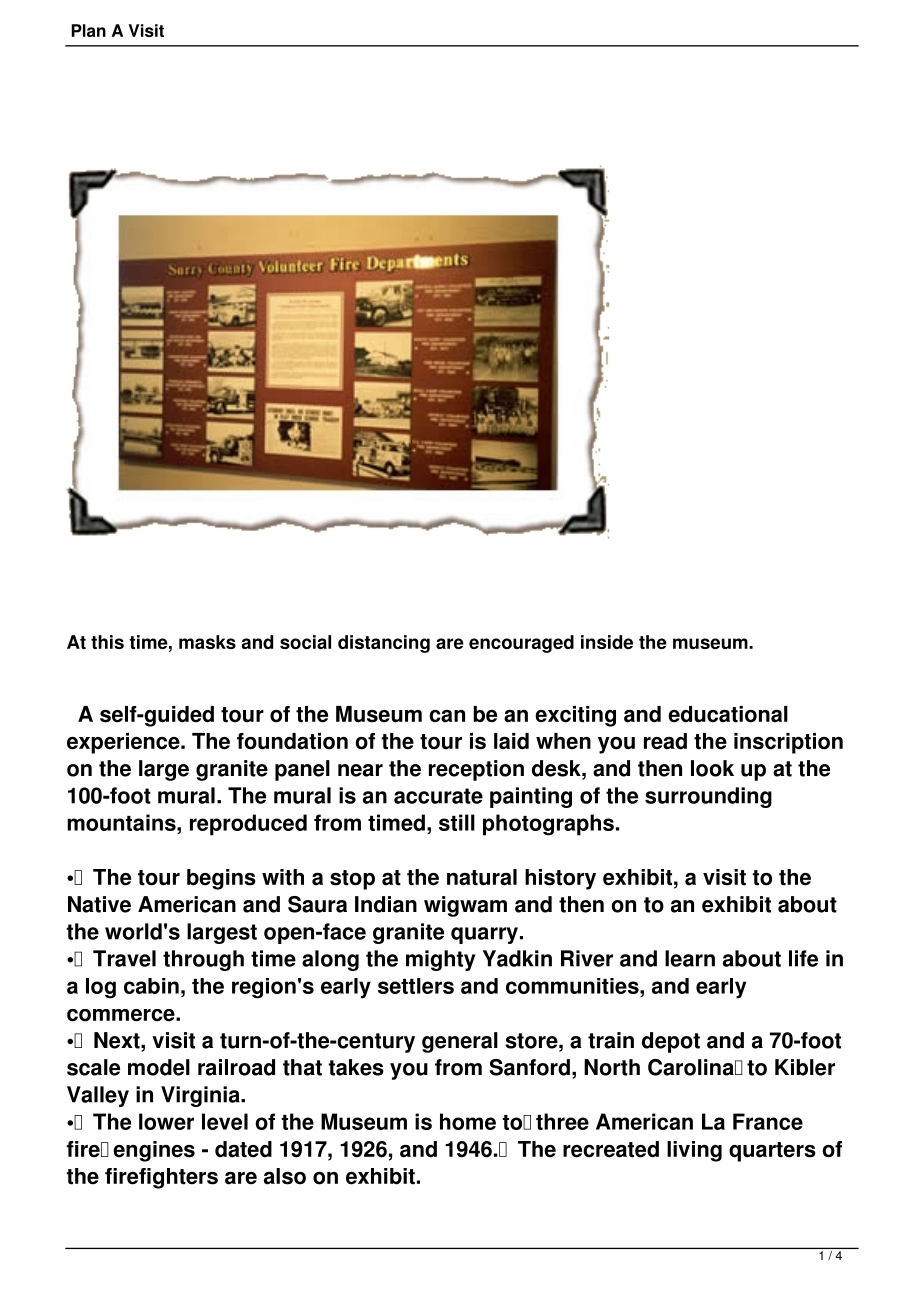 Image resolution: width=924 pixels, height=1308 pixels. Describe the element at coordinates (607, 642) in the screenshot. I see `inside` at that location.
